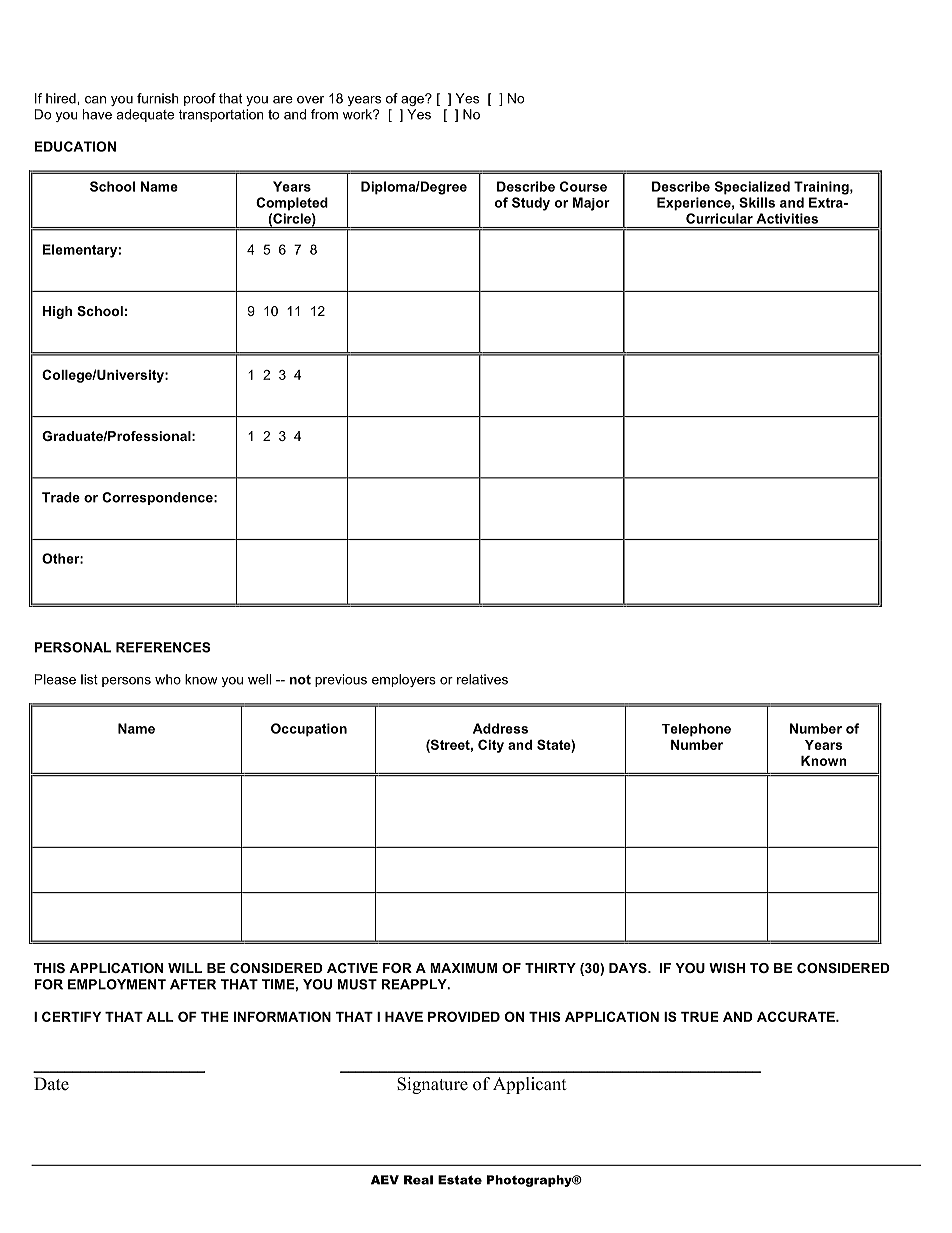 The height and width of the page is (1233, 952). What do you see at coordinates (57, 312) in the page?
I see `High` at bounding box center [57, 312].
